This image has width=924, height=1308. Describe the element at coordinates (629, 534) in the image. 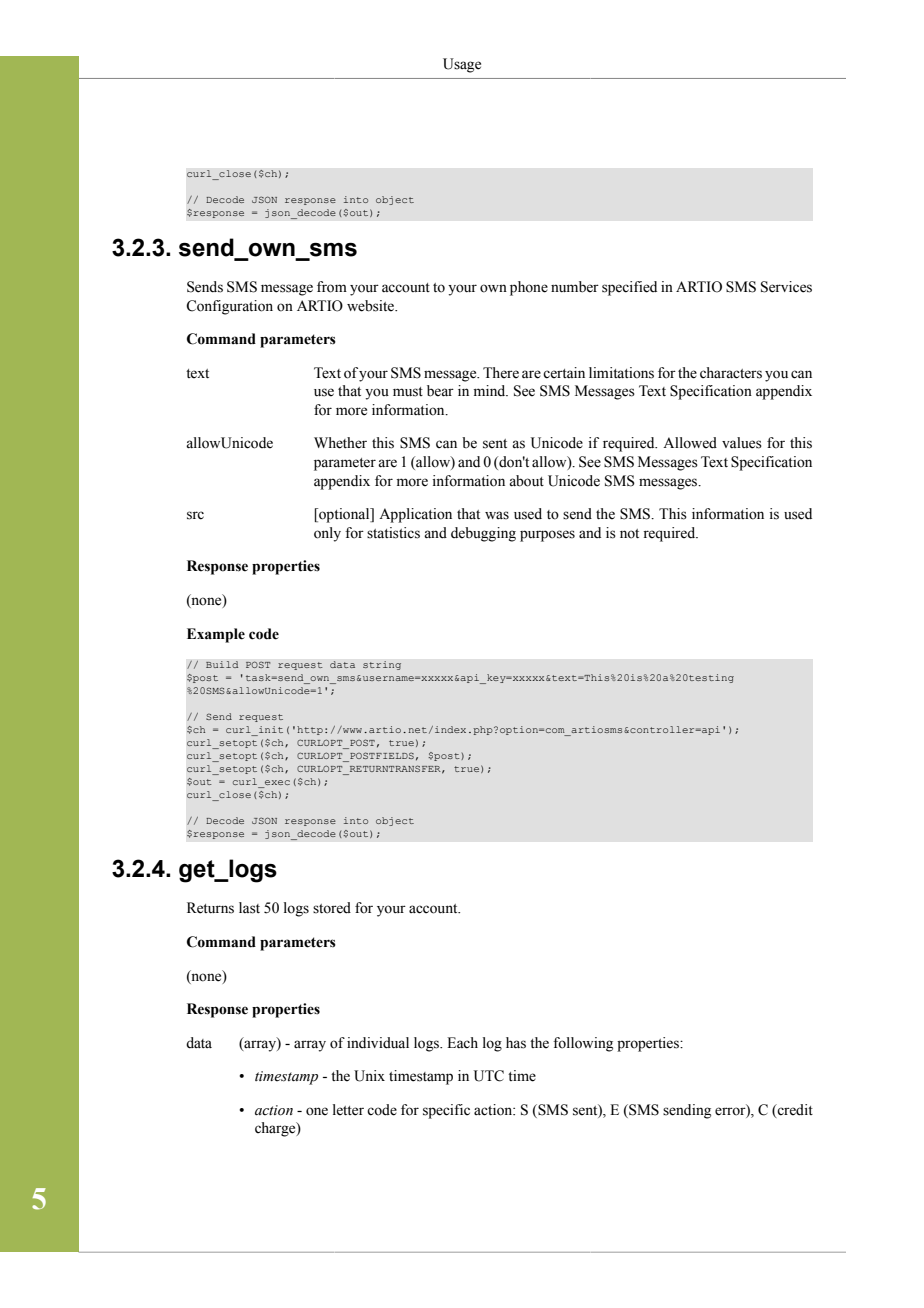

I see `not` at that location.
